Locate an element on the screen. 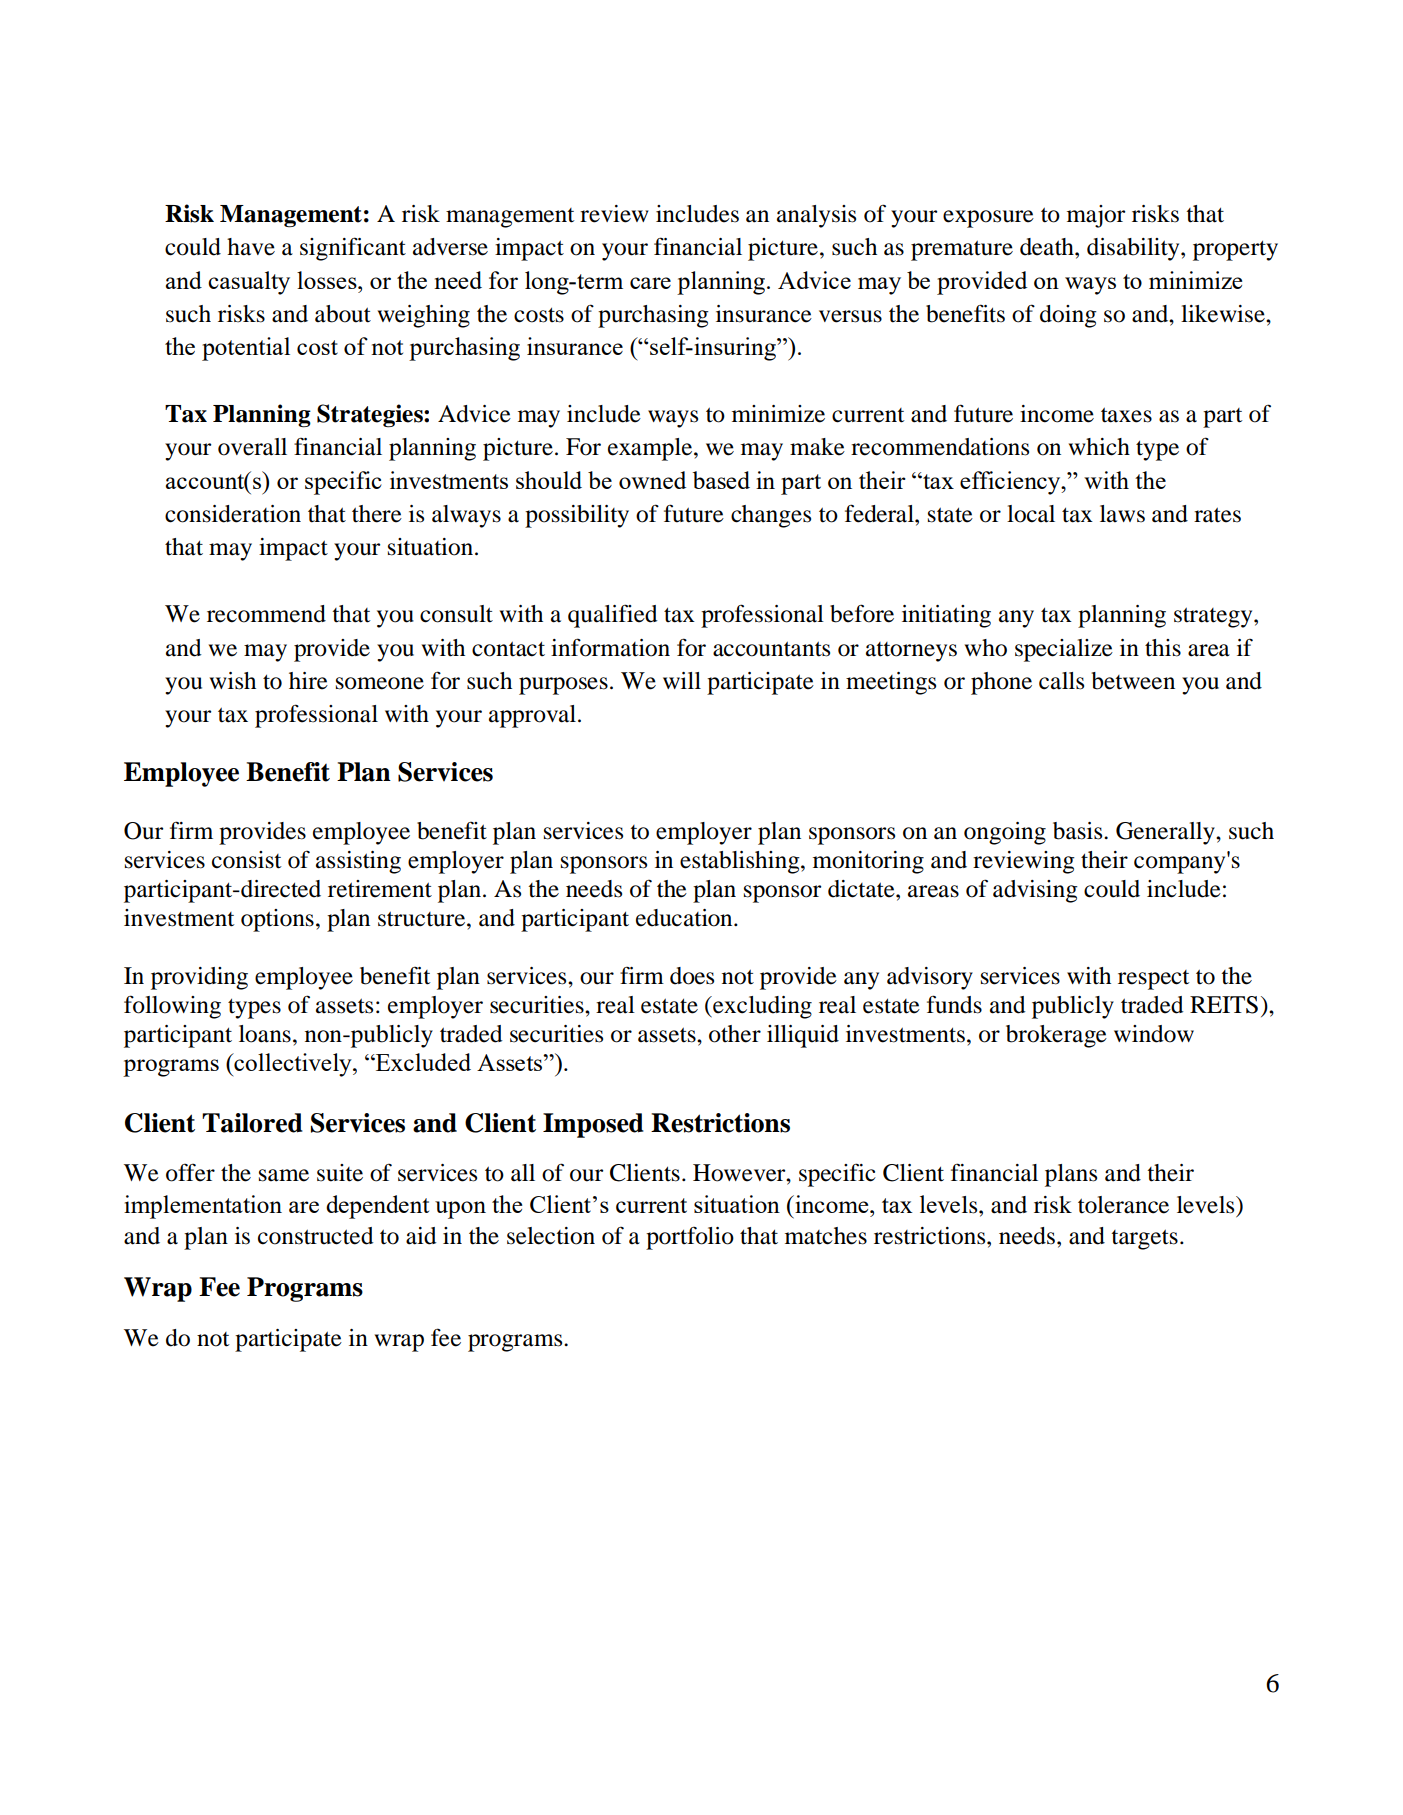 This screenshot has width=1403, height=1815. window is located at coordinates (1154, 1034).
